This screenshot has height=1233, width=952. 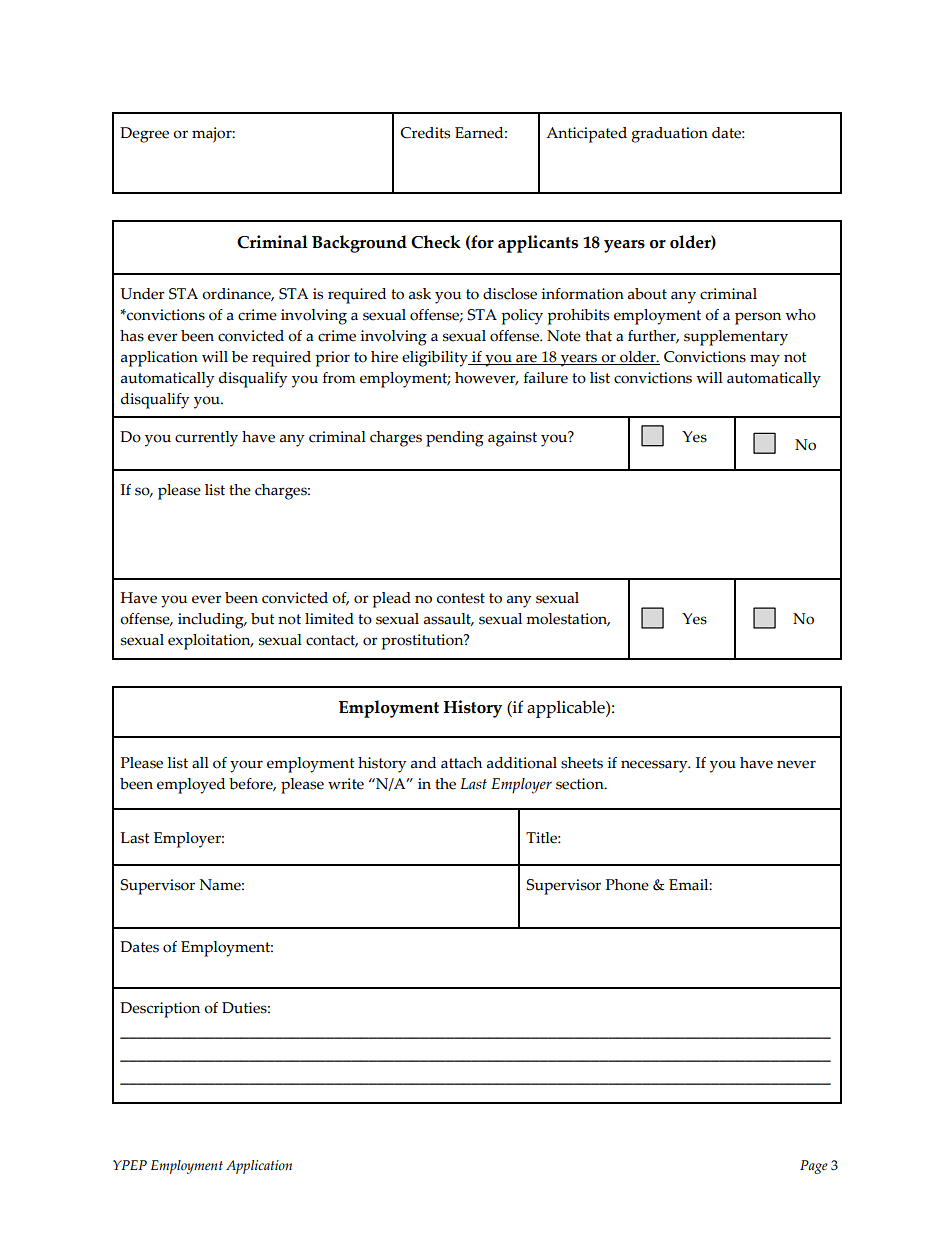 What do you see at coordinates (425, 133) in the screenshot?
I see `Credits` at bounding box center [425, 133].
